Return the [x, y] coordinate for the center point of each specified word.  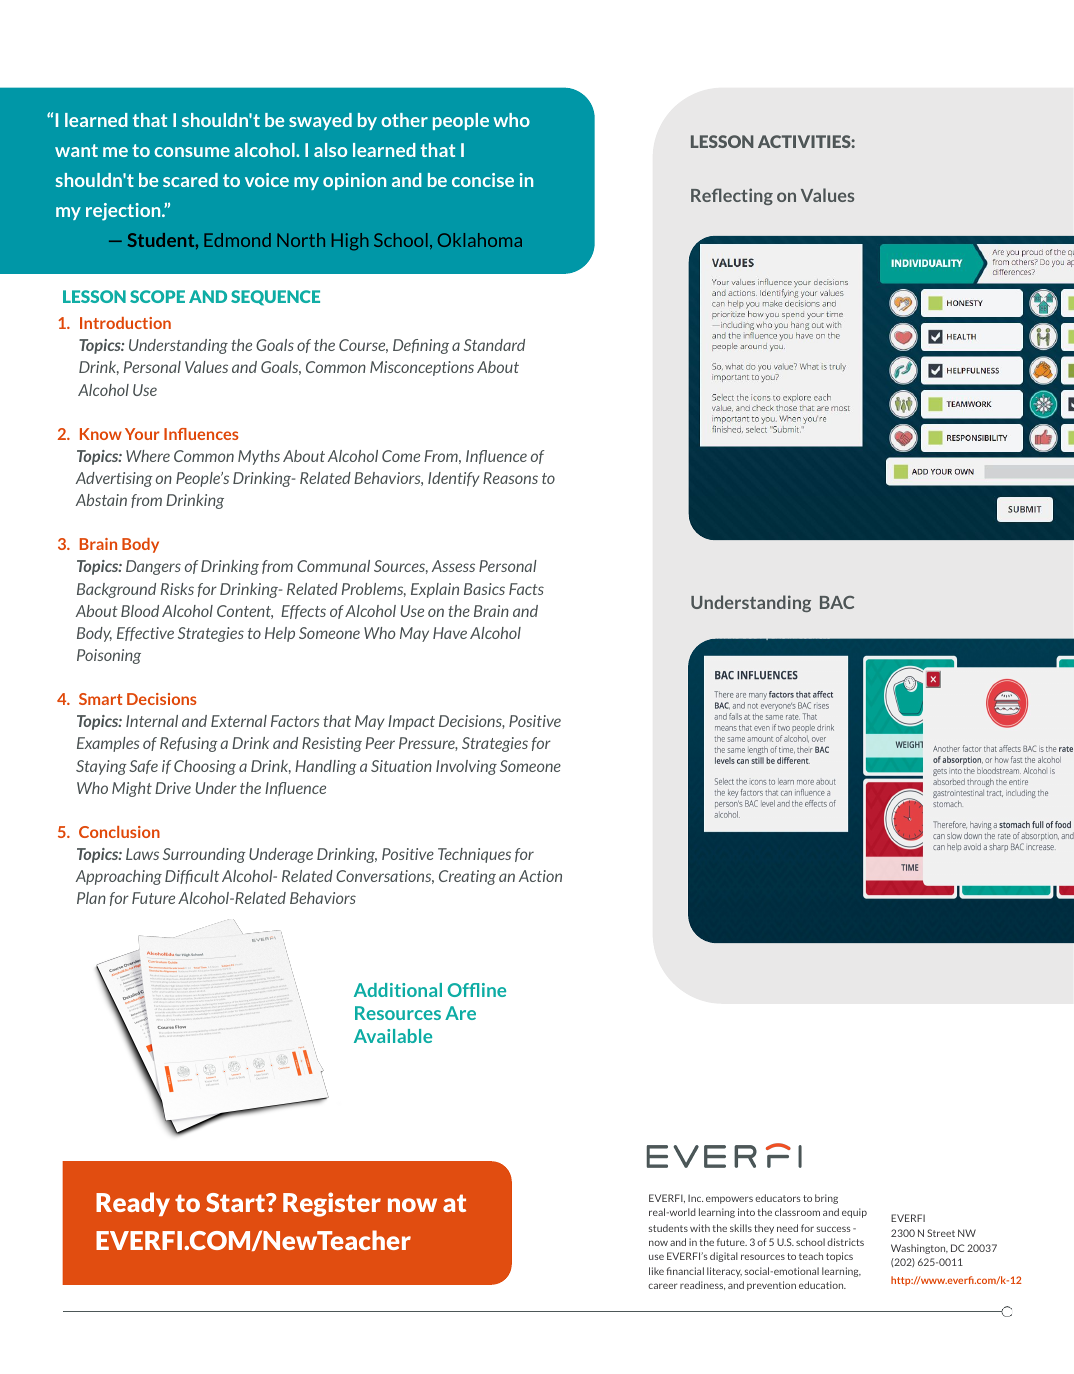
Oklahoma [480, 240]
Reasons [510, 478]
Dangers [153, 567]
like [656, 1271]
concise [483, 180]
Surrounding [204, 855]
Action [540, 876]
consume [192, 152]
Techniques [474, 855]
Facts [526, 589]
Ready [133, 1204]
